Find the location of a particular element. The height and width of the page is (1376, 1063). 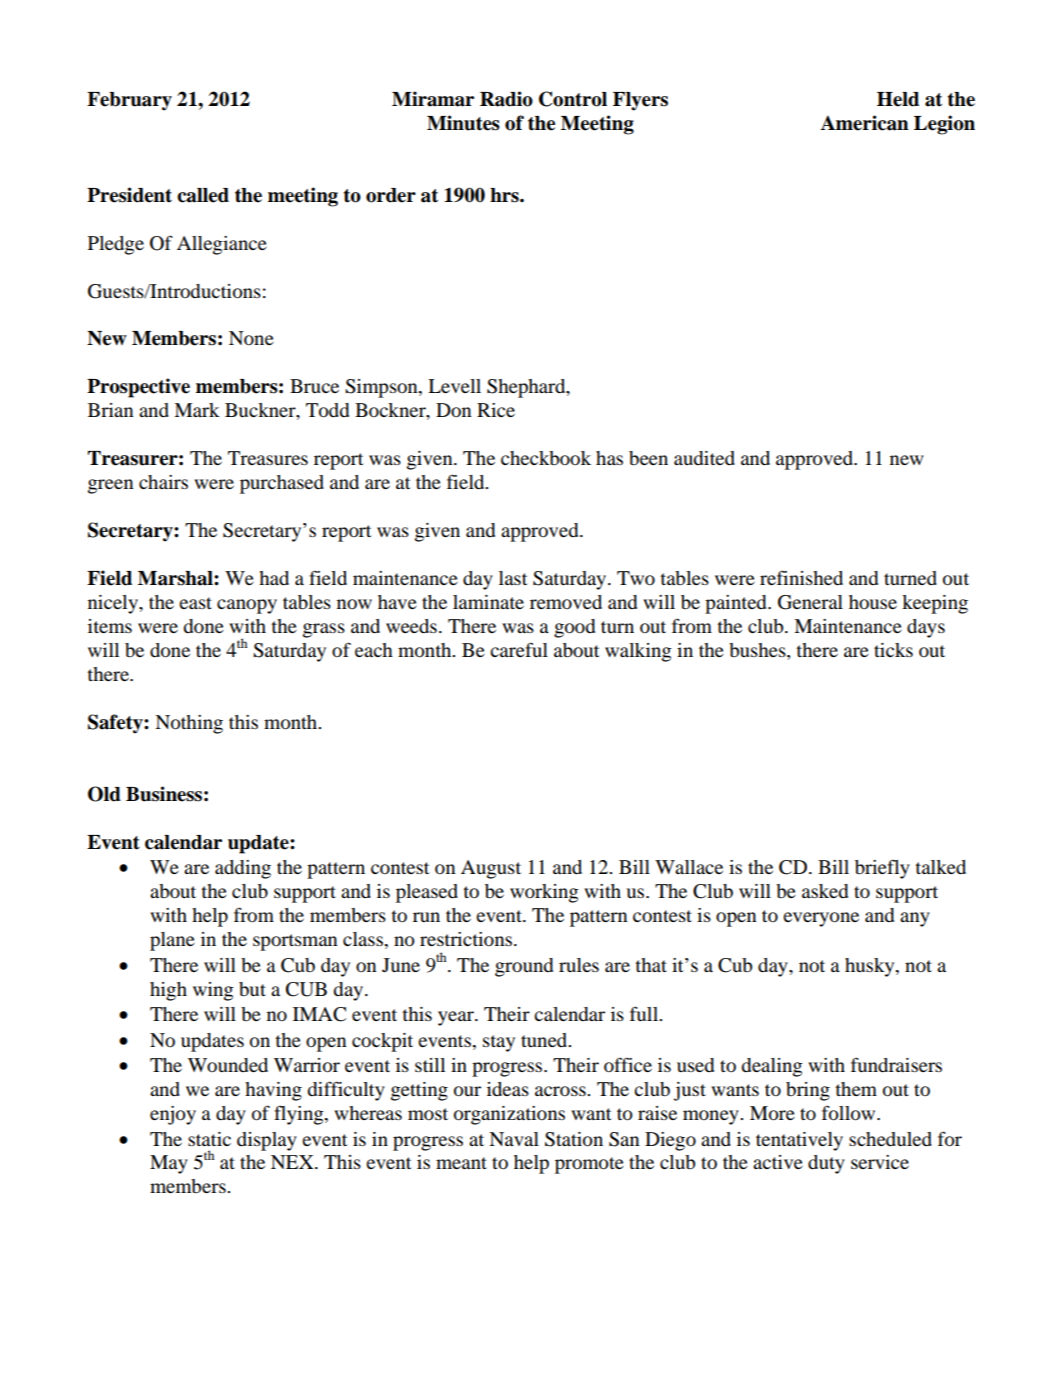

Radio is located at coordinates (506, 99).
